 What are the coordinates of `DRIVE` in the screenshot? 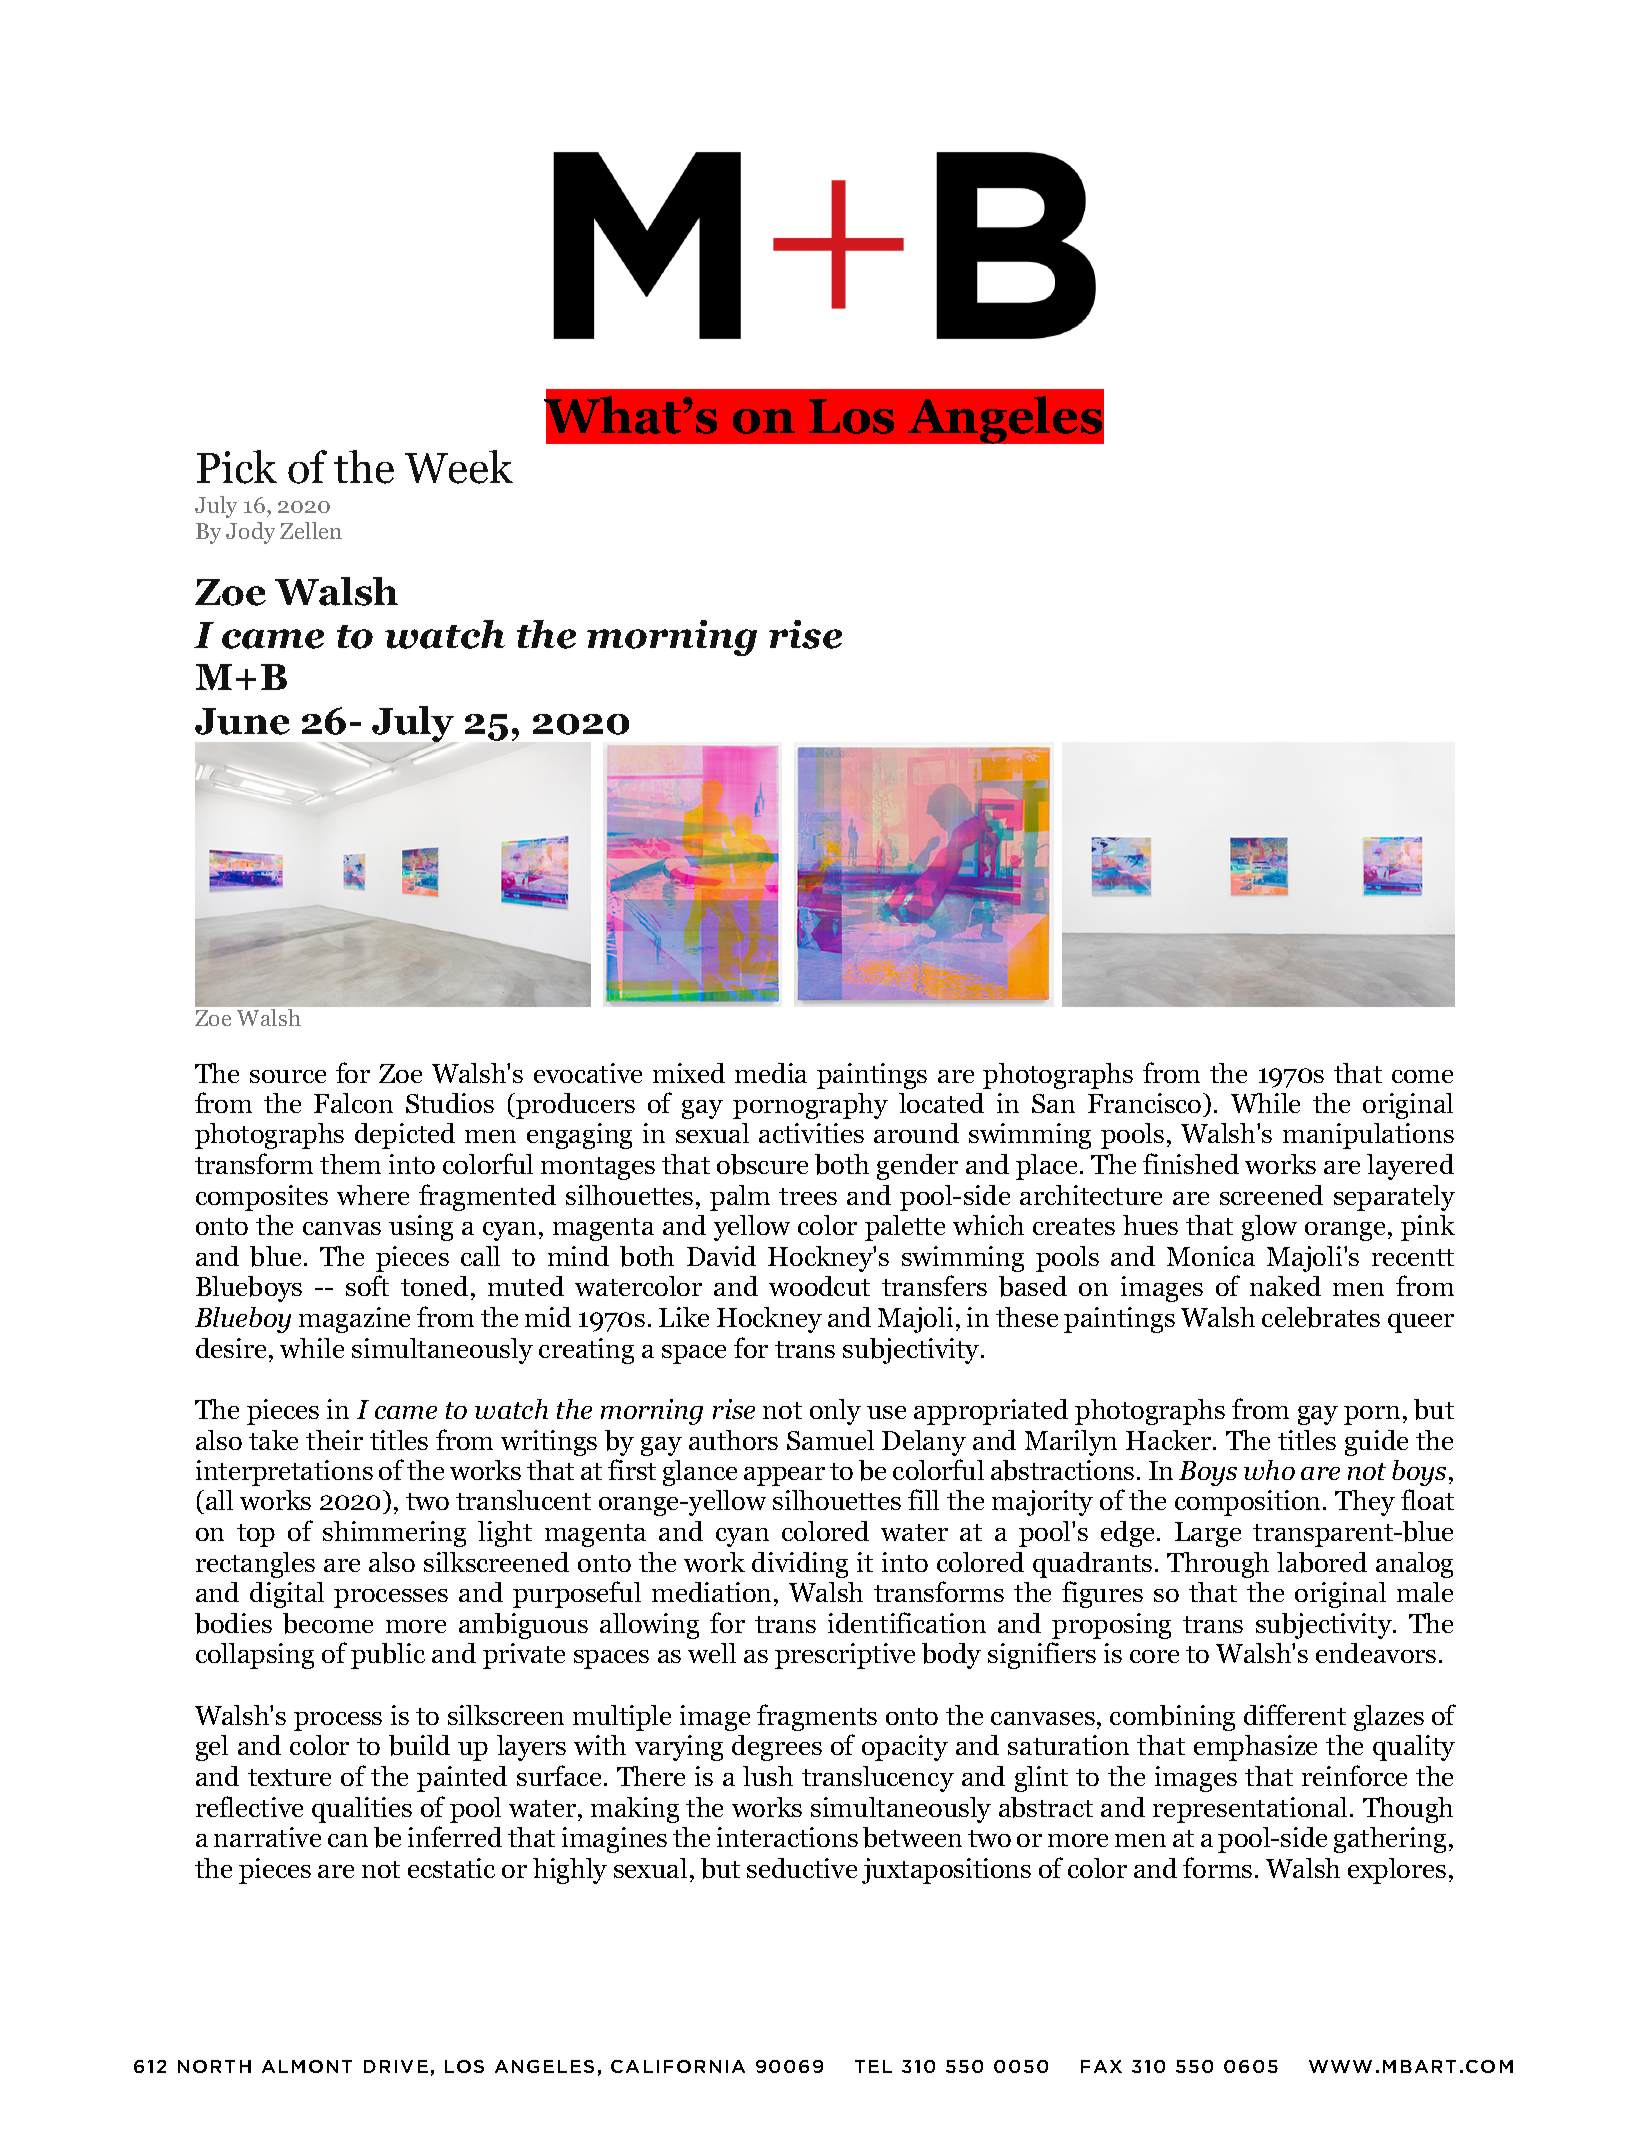 It's located at (396, 2066).
